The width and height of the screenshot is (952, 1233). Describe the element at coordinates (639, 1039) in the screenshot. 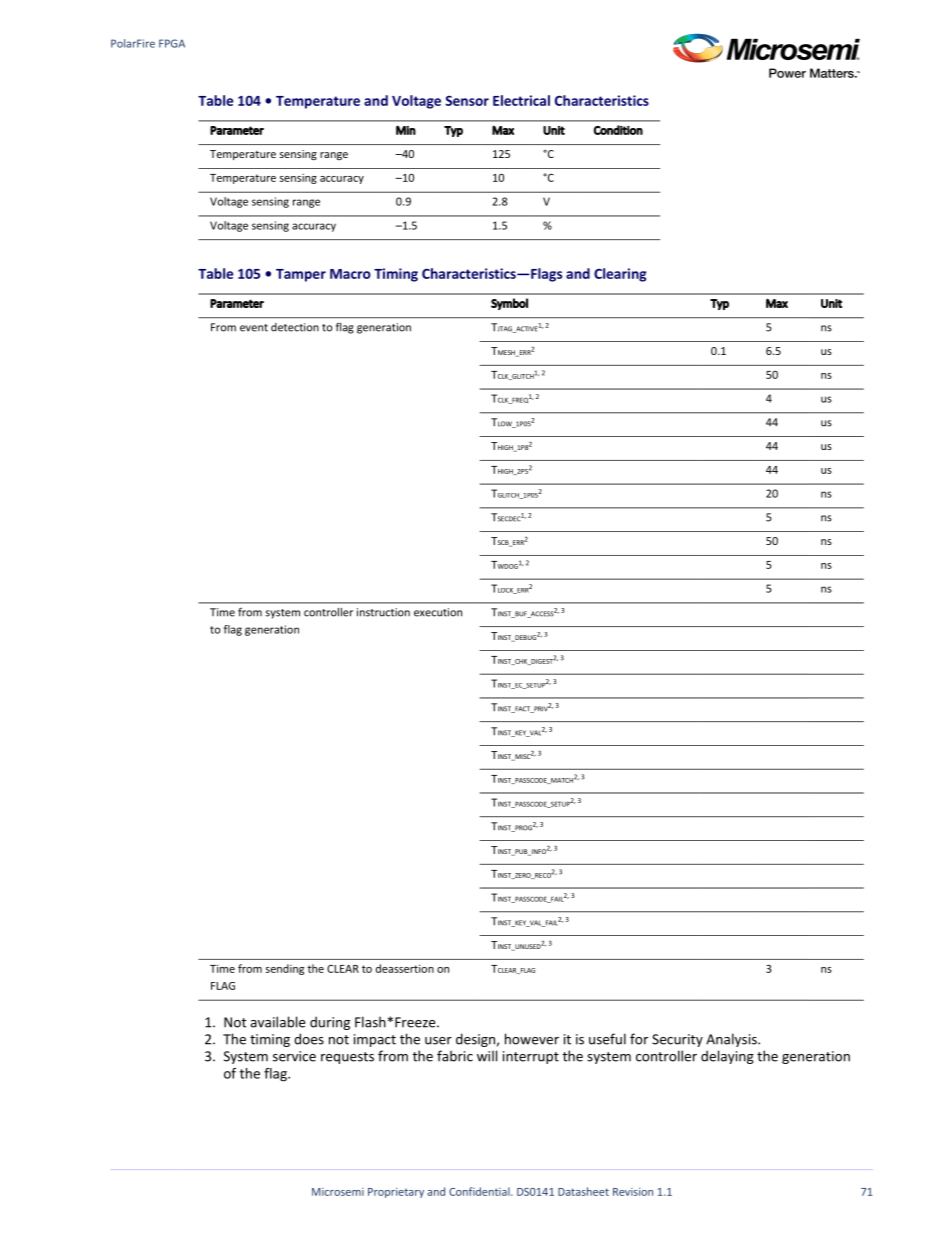

I see `for` at that location.
